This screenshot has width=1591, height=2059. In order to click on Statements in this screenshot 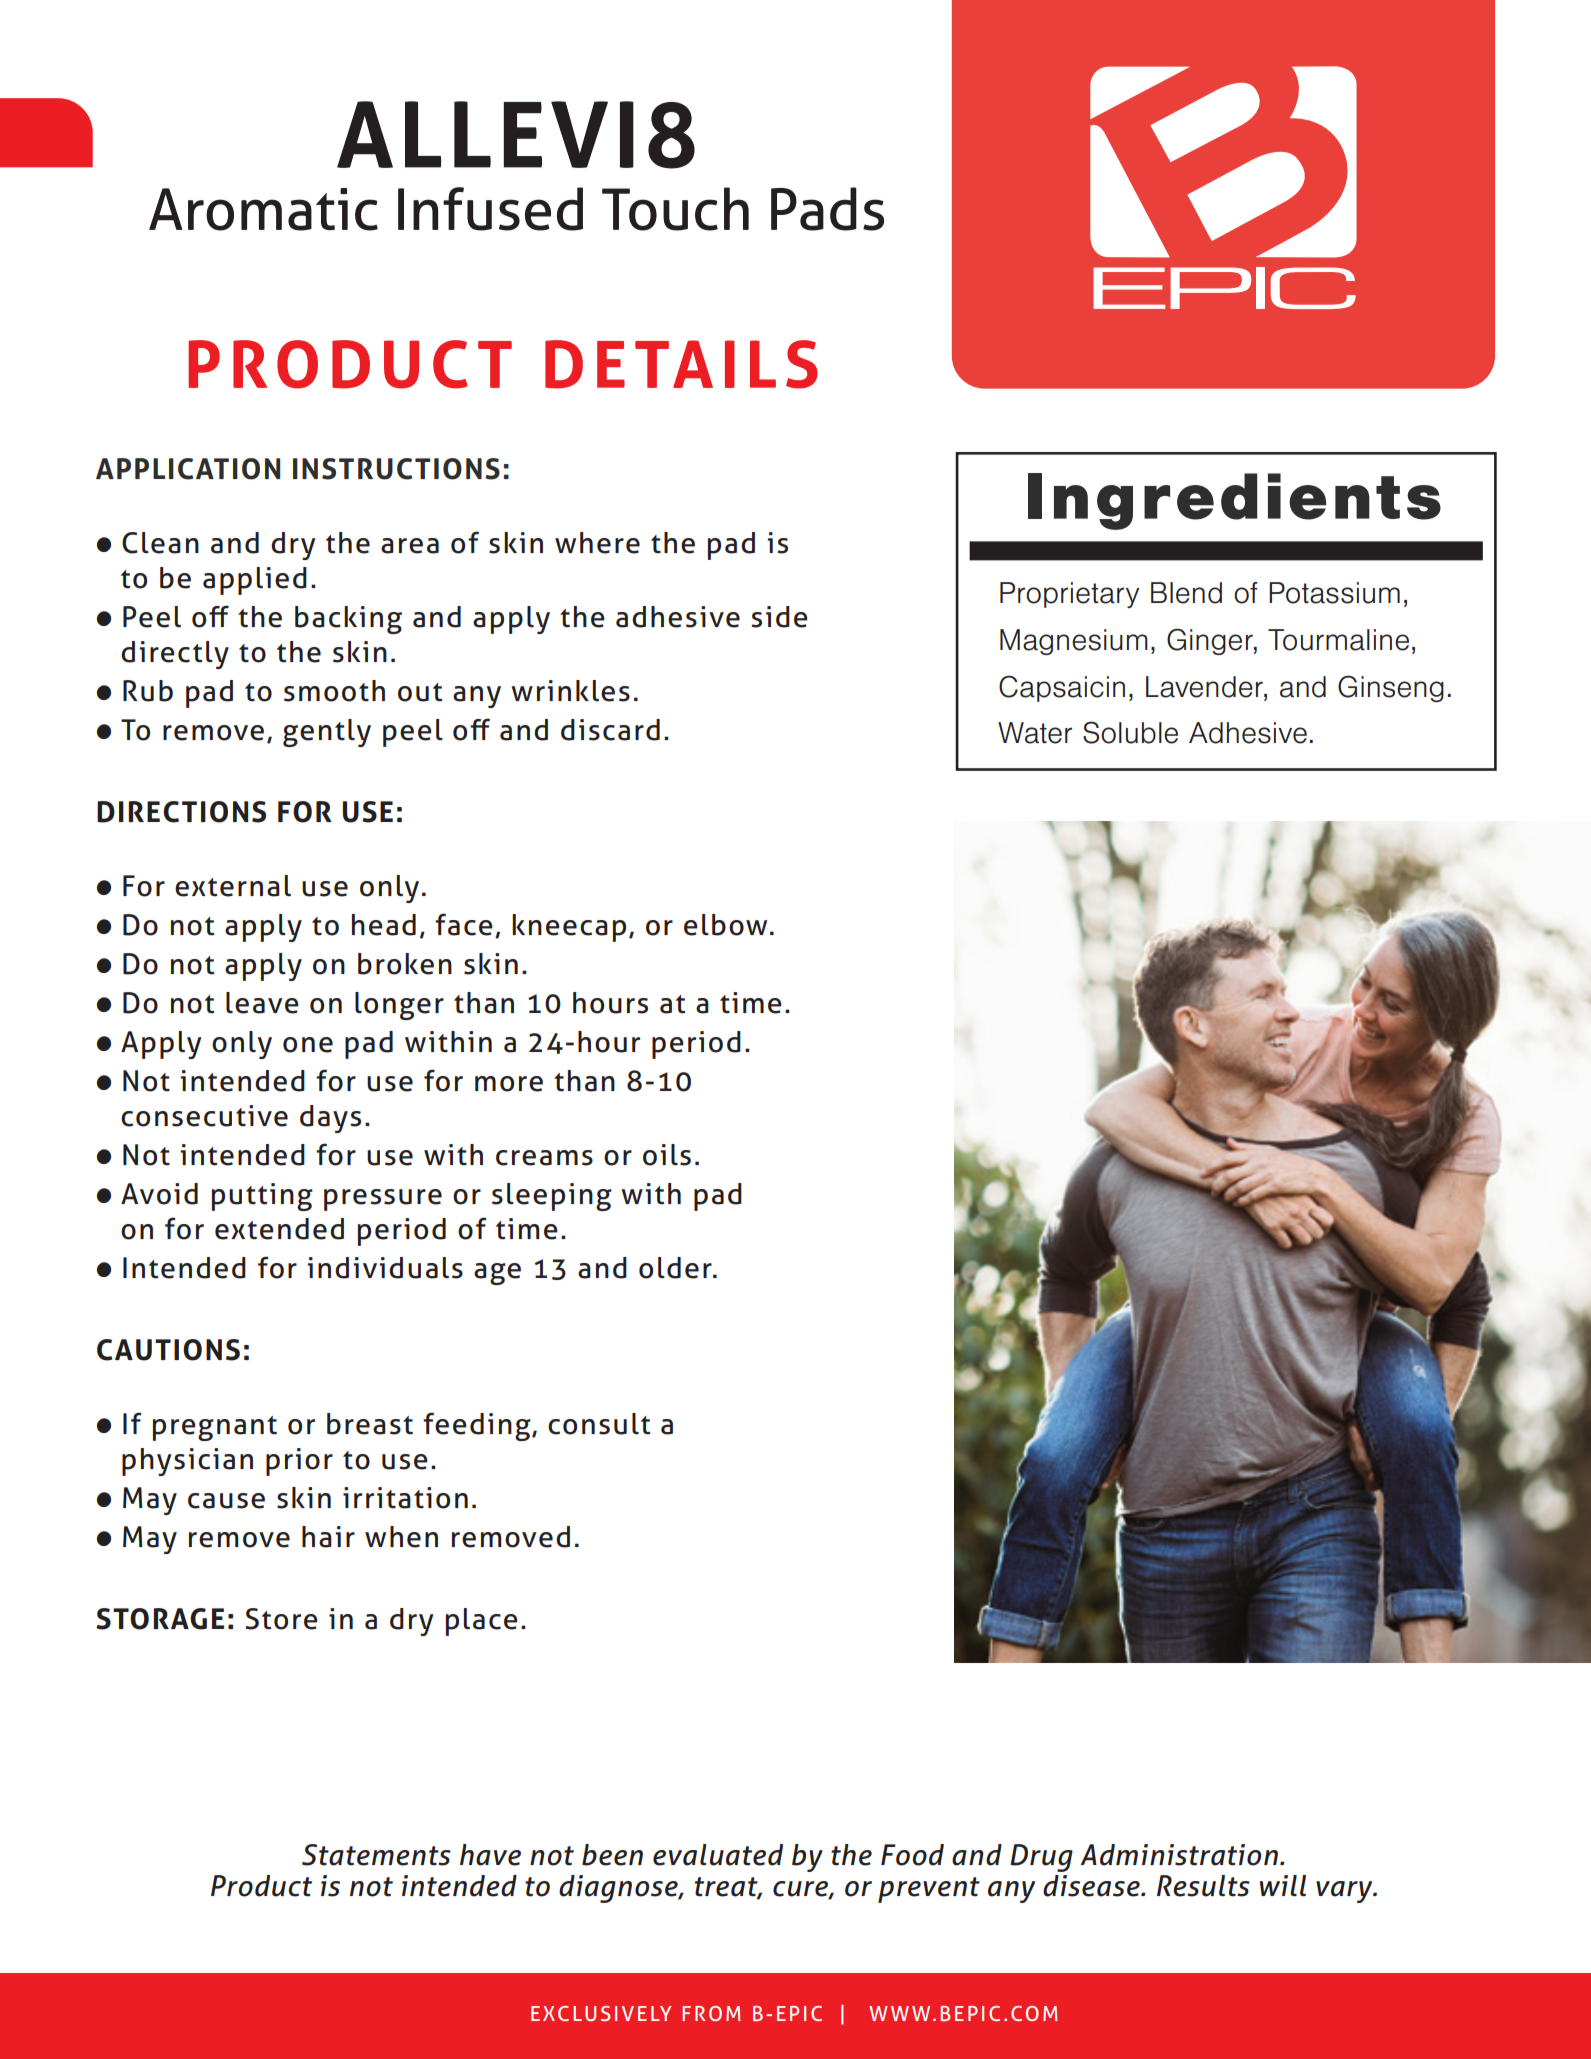, I will do `click(376, 1855)`.
